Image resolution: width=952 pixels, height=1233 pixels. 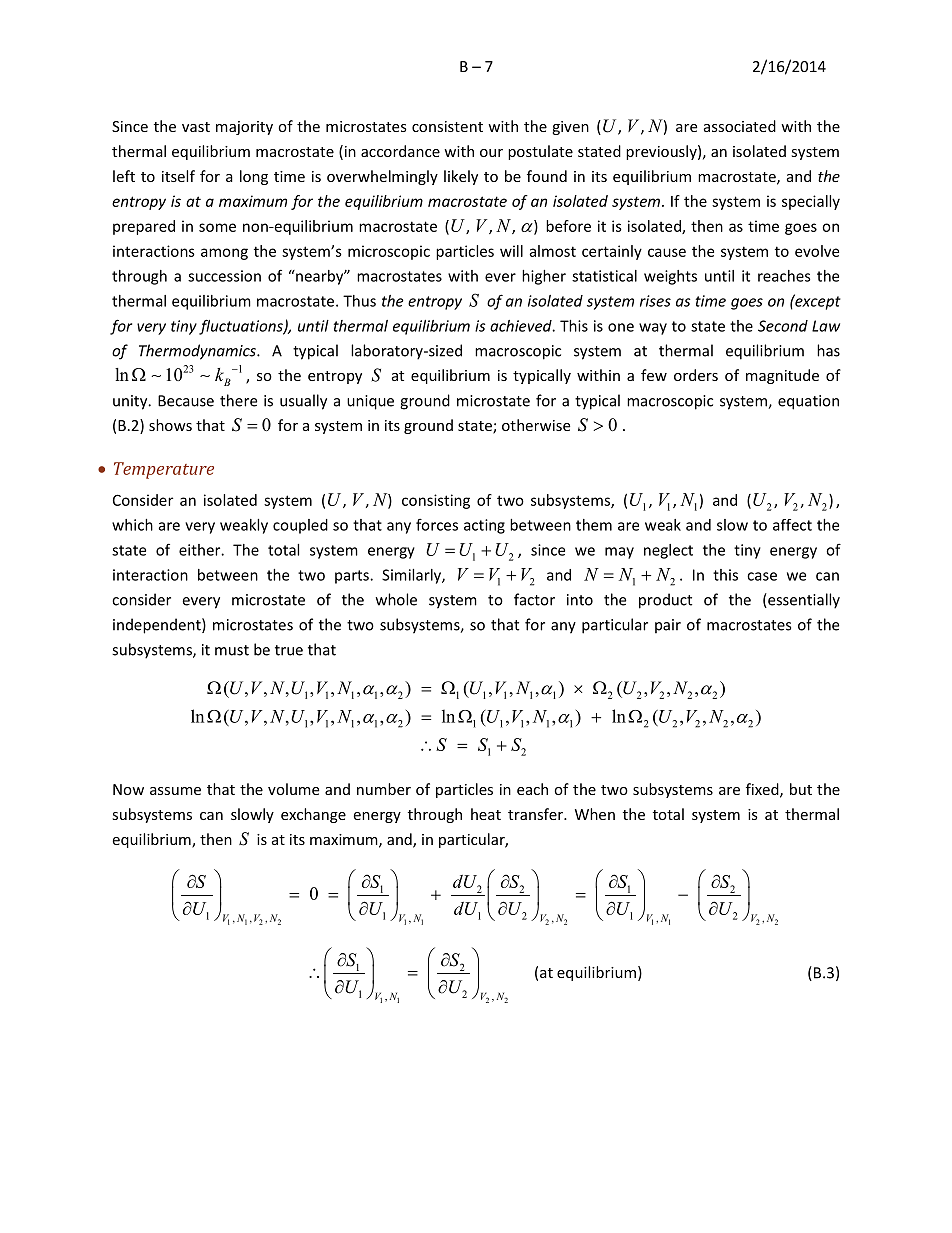 What do you see at coordinates (164, 470) in the screenshot?
I see `Temperature` at bounding box center [164, 470].
